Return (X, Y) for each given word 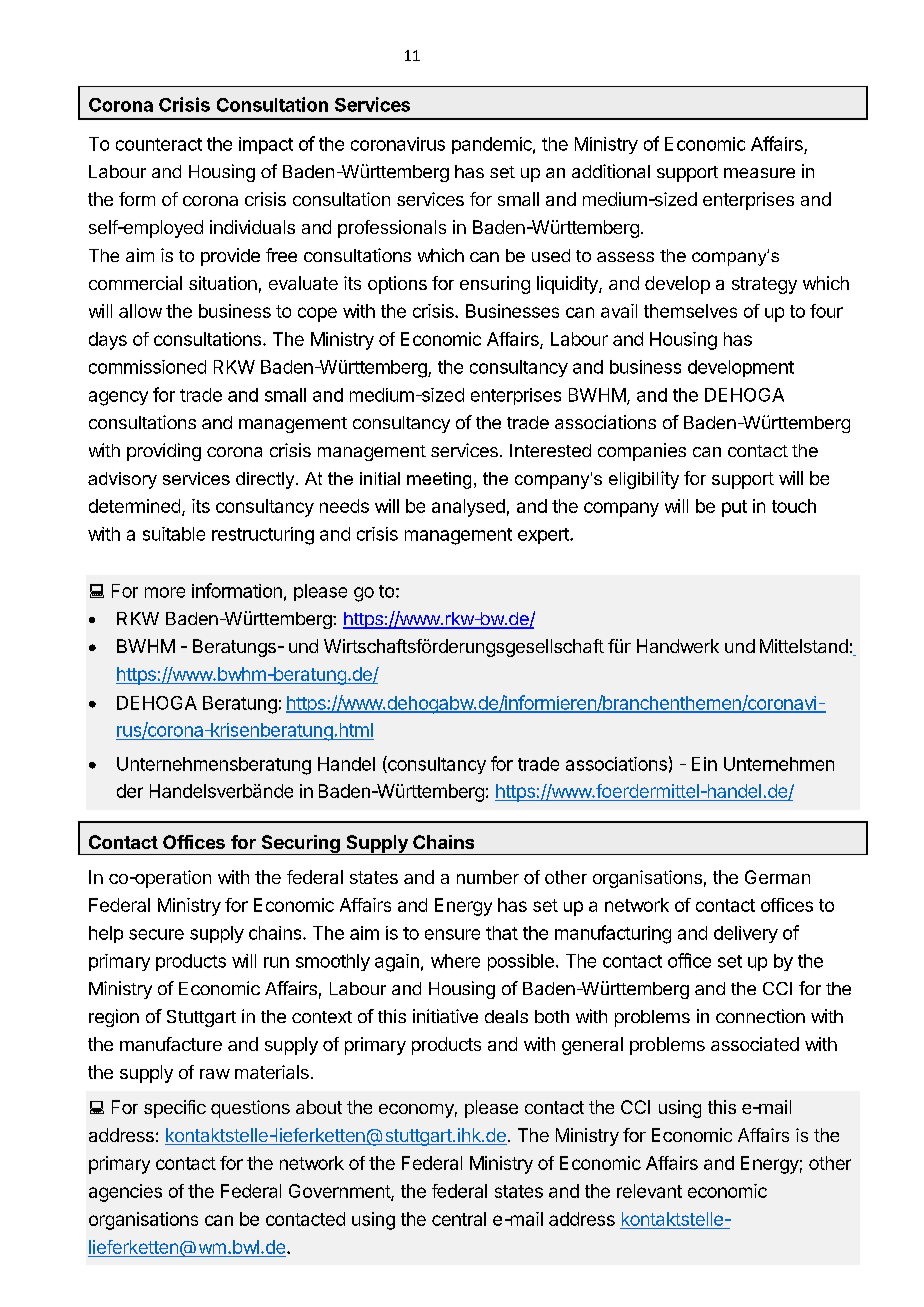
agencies (125, 1193)
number (488, 877)
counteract (159, 144)
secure (156, 934)
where (455, 961)
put (734, 508)
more (165, 592)
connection (760, 1016)
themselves (690, 311)
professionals (392, 229)
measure (759, 173)
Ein (704, 764)
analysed (468, 508)
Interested (550, 450)
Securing (300, 845)
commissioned (147, 367)
